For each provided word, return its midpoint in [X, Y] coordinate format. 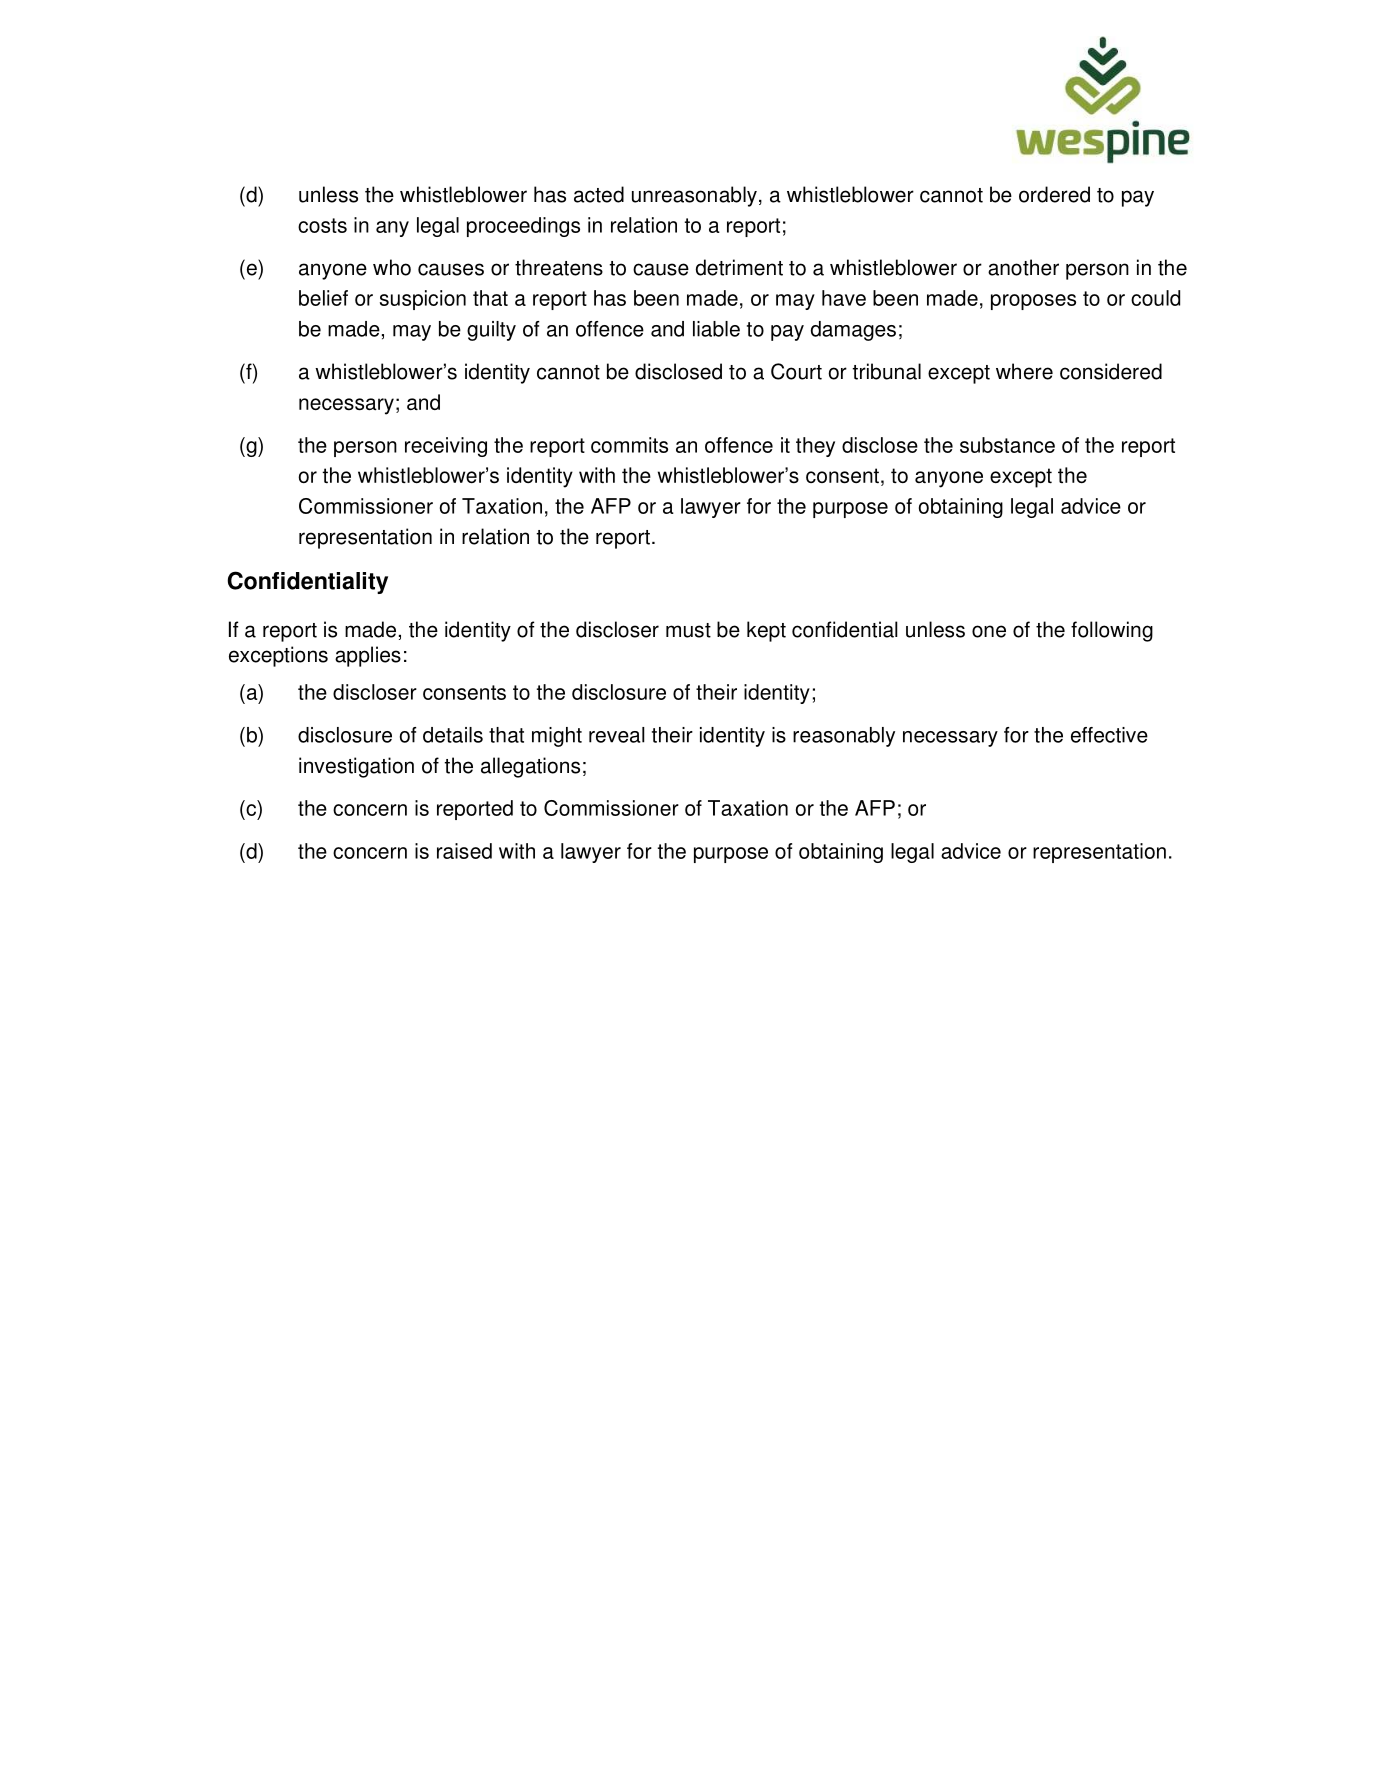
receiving [446, 447]
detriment [739, 267]
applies [368, 656]
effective [1109, 735]
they [815, 447]
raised [464, 851]
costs [322, 225]
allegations [530, 767]
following [1112, 631]
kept [766, 631]
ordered [1054, 194]
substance [1007, 445]
